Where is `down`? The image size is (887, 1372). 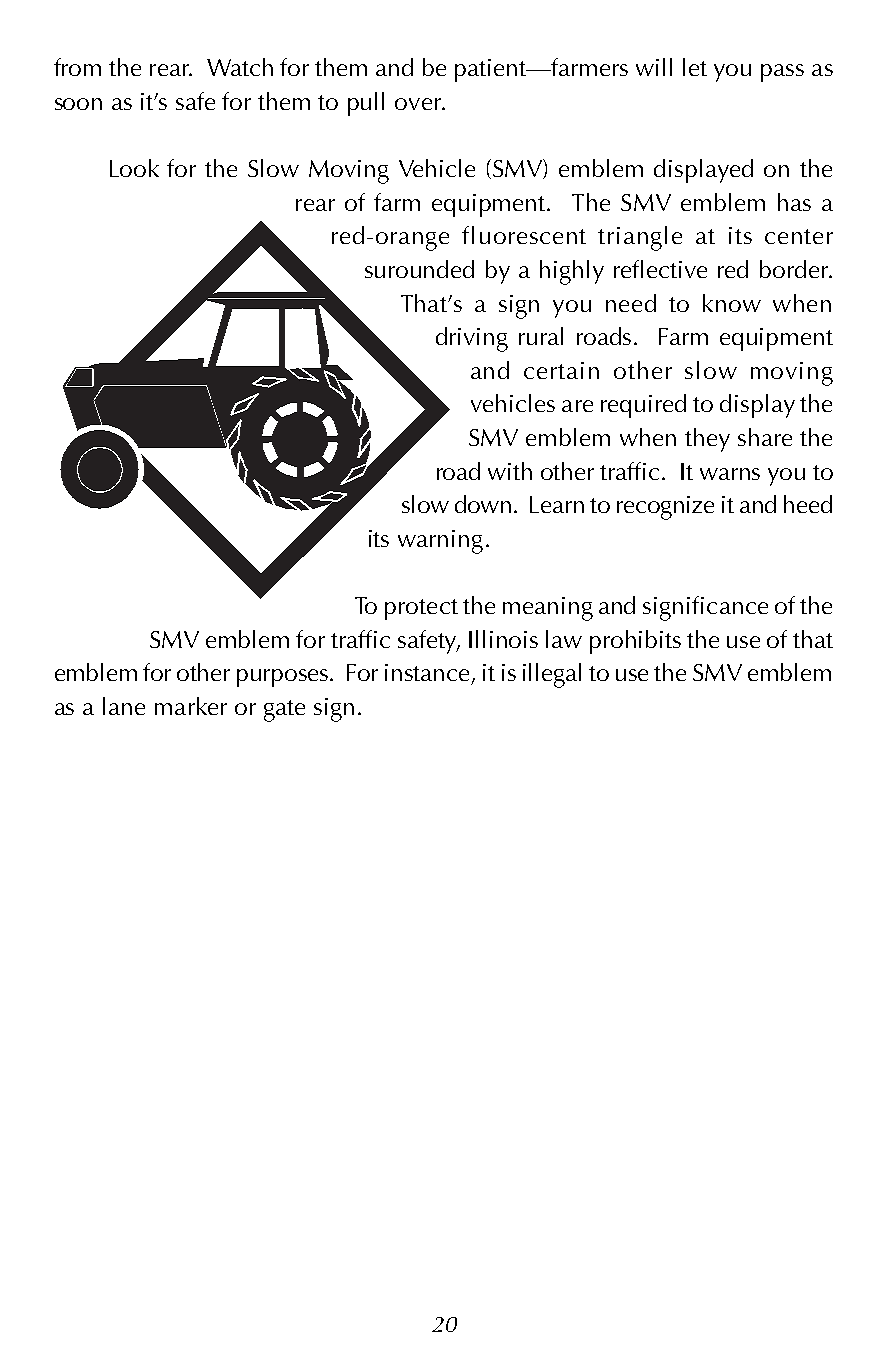 down is located at coordinates (483, 504).
